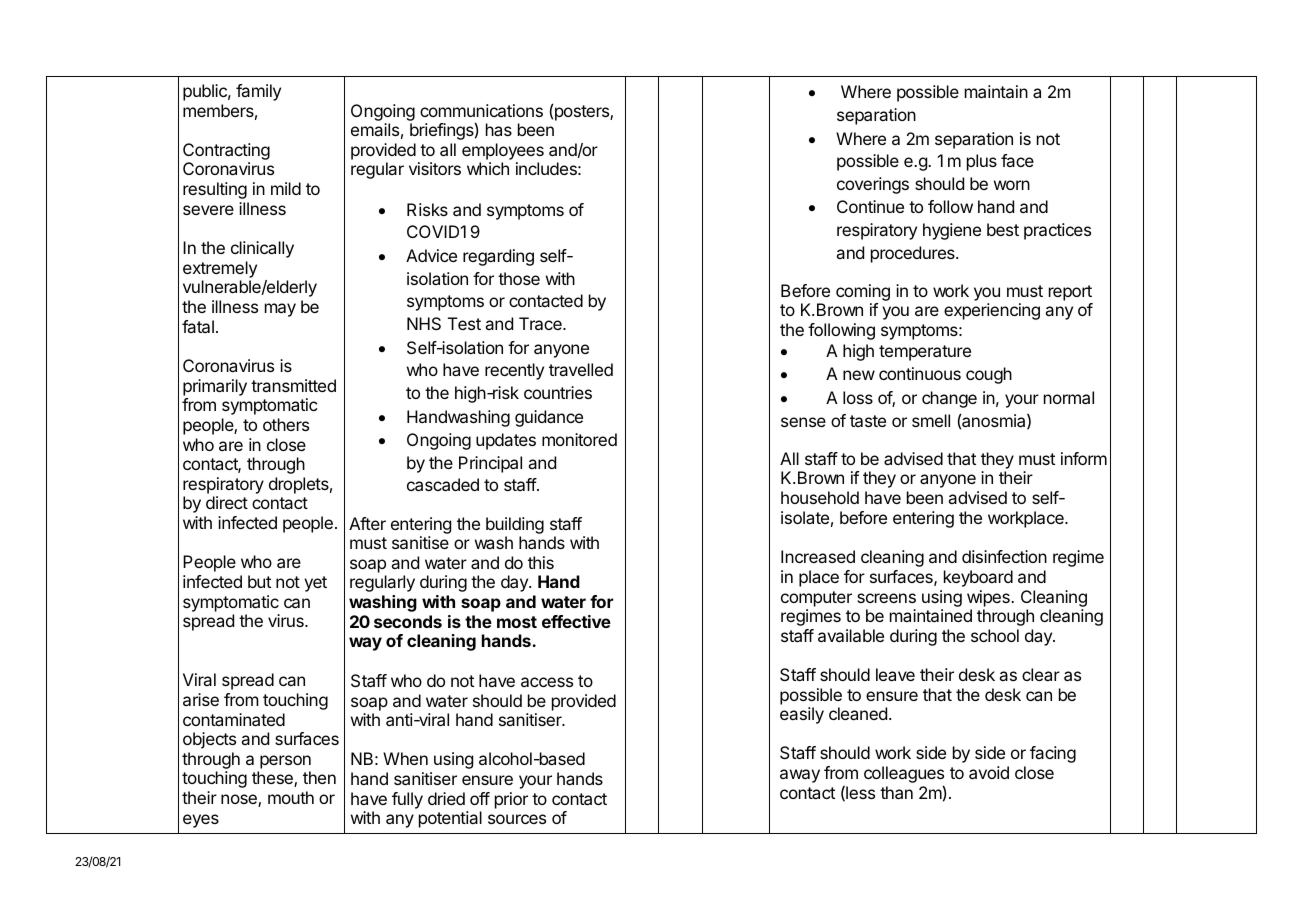 The width and height of the screenshot is (1308, 924). What do you see at coordinates (982, 162) in the screenshot?
I see `plus` at bounding box center [982, 162].
